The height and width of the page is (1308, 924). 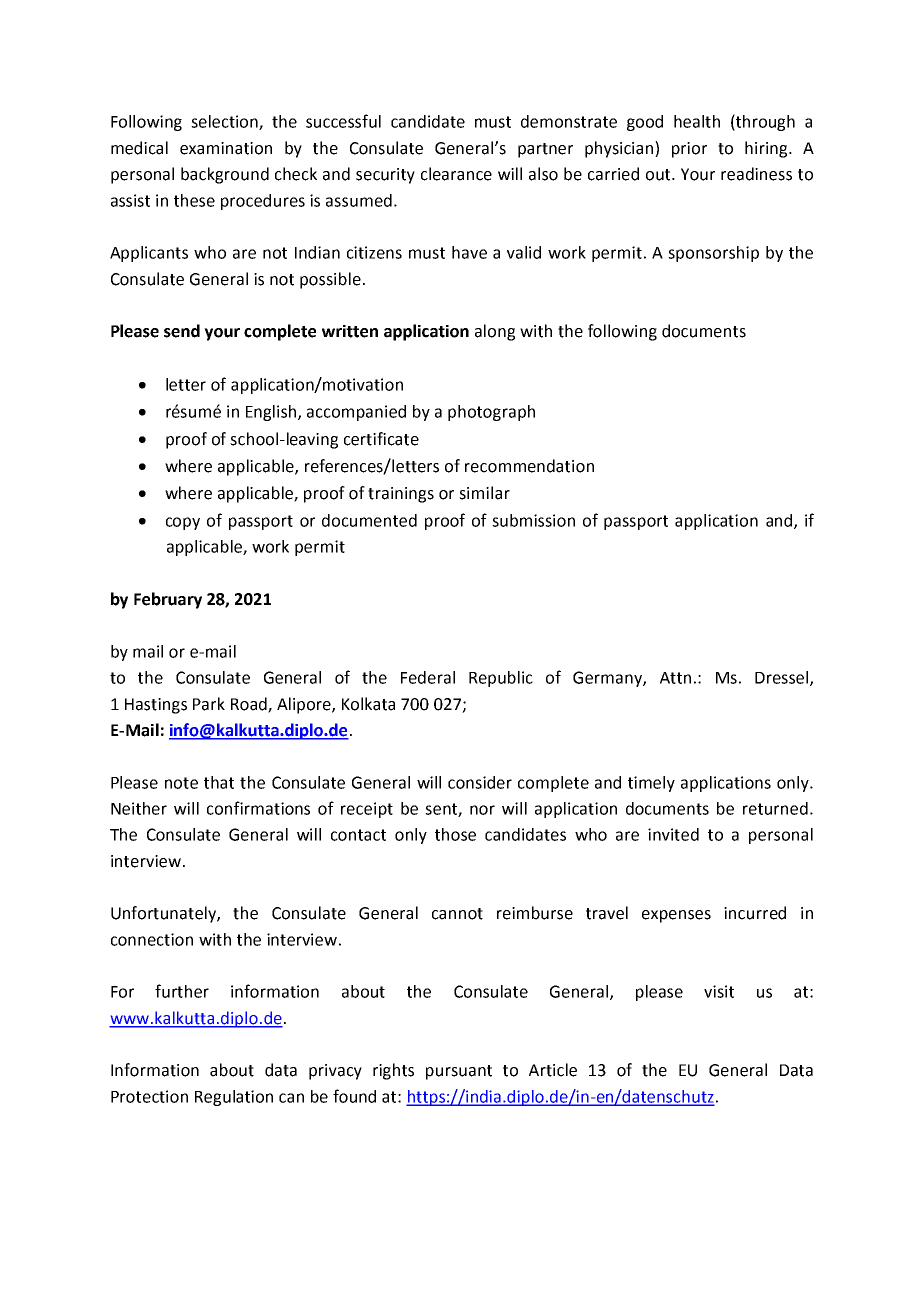 What do you see at coordinates (456, 174) in the page?
I see `clearance` at bounding box center [456, 174].
